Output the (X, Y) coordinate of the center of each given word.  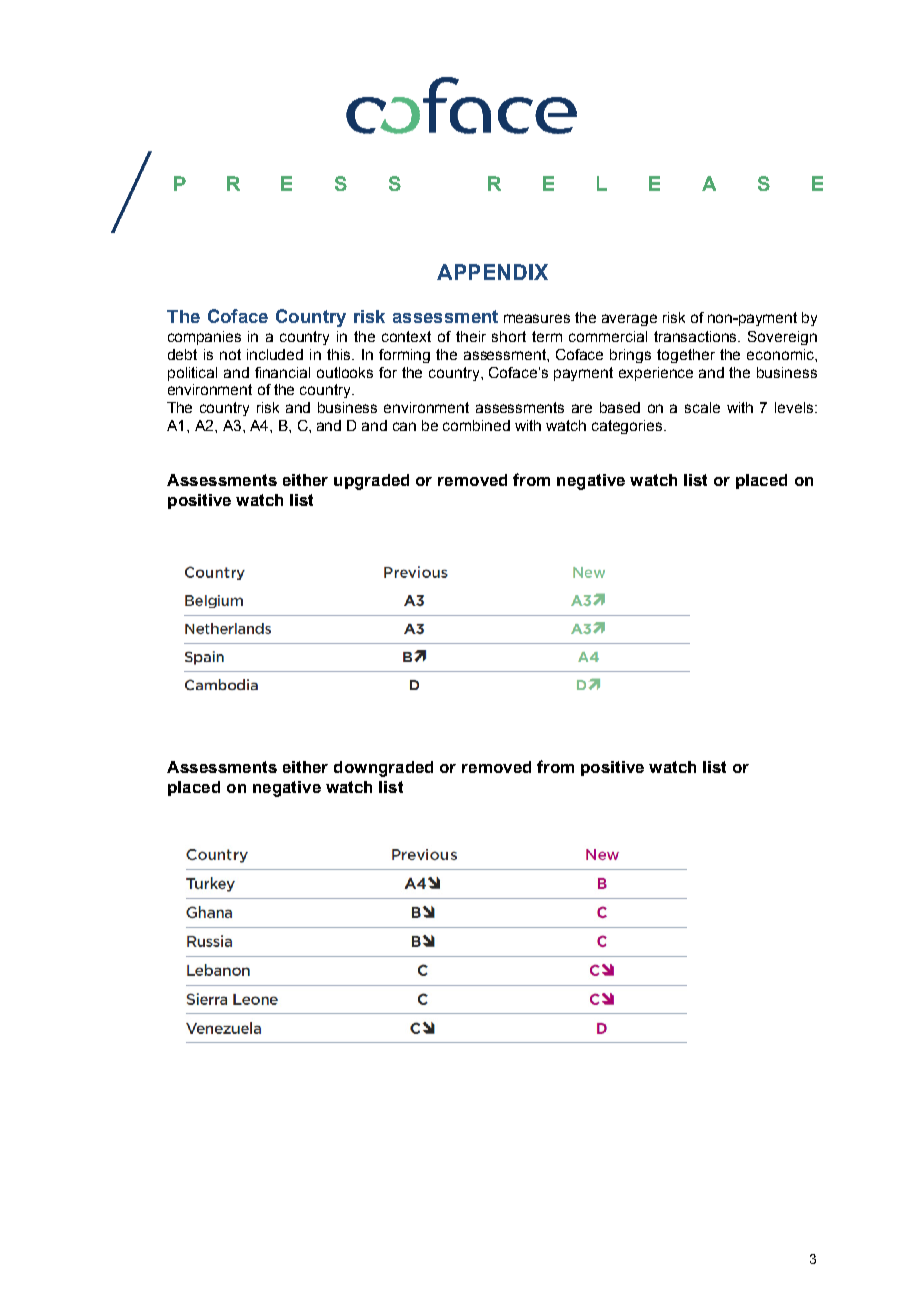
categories (628, 427)
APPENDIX (492, 272)
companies (204, 338)
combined (476, 425)
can (404, 426)
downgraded (383, 769)
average (629, 320)
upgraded (371, 482)
